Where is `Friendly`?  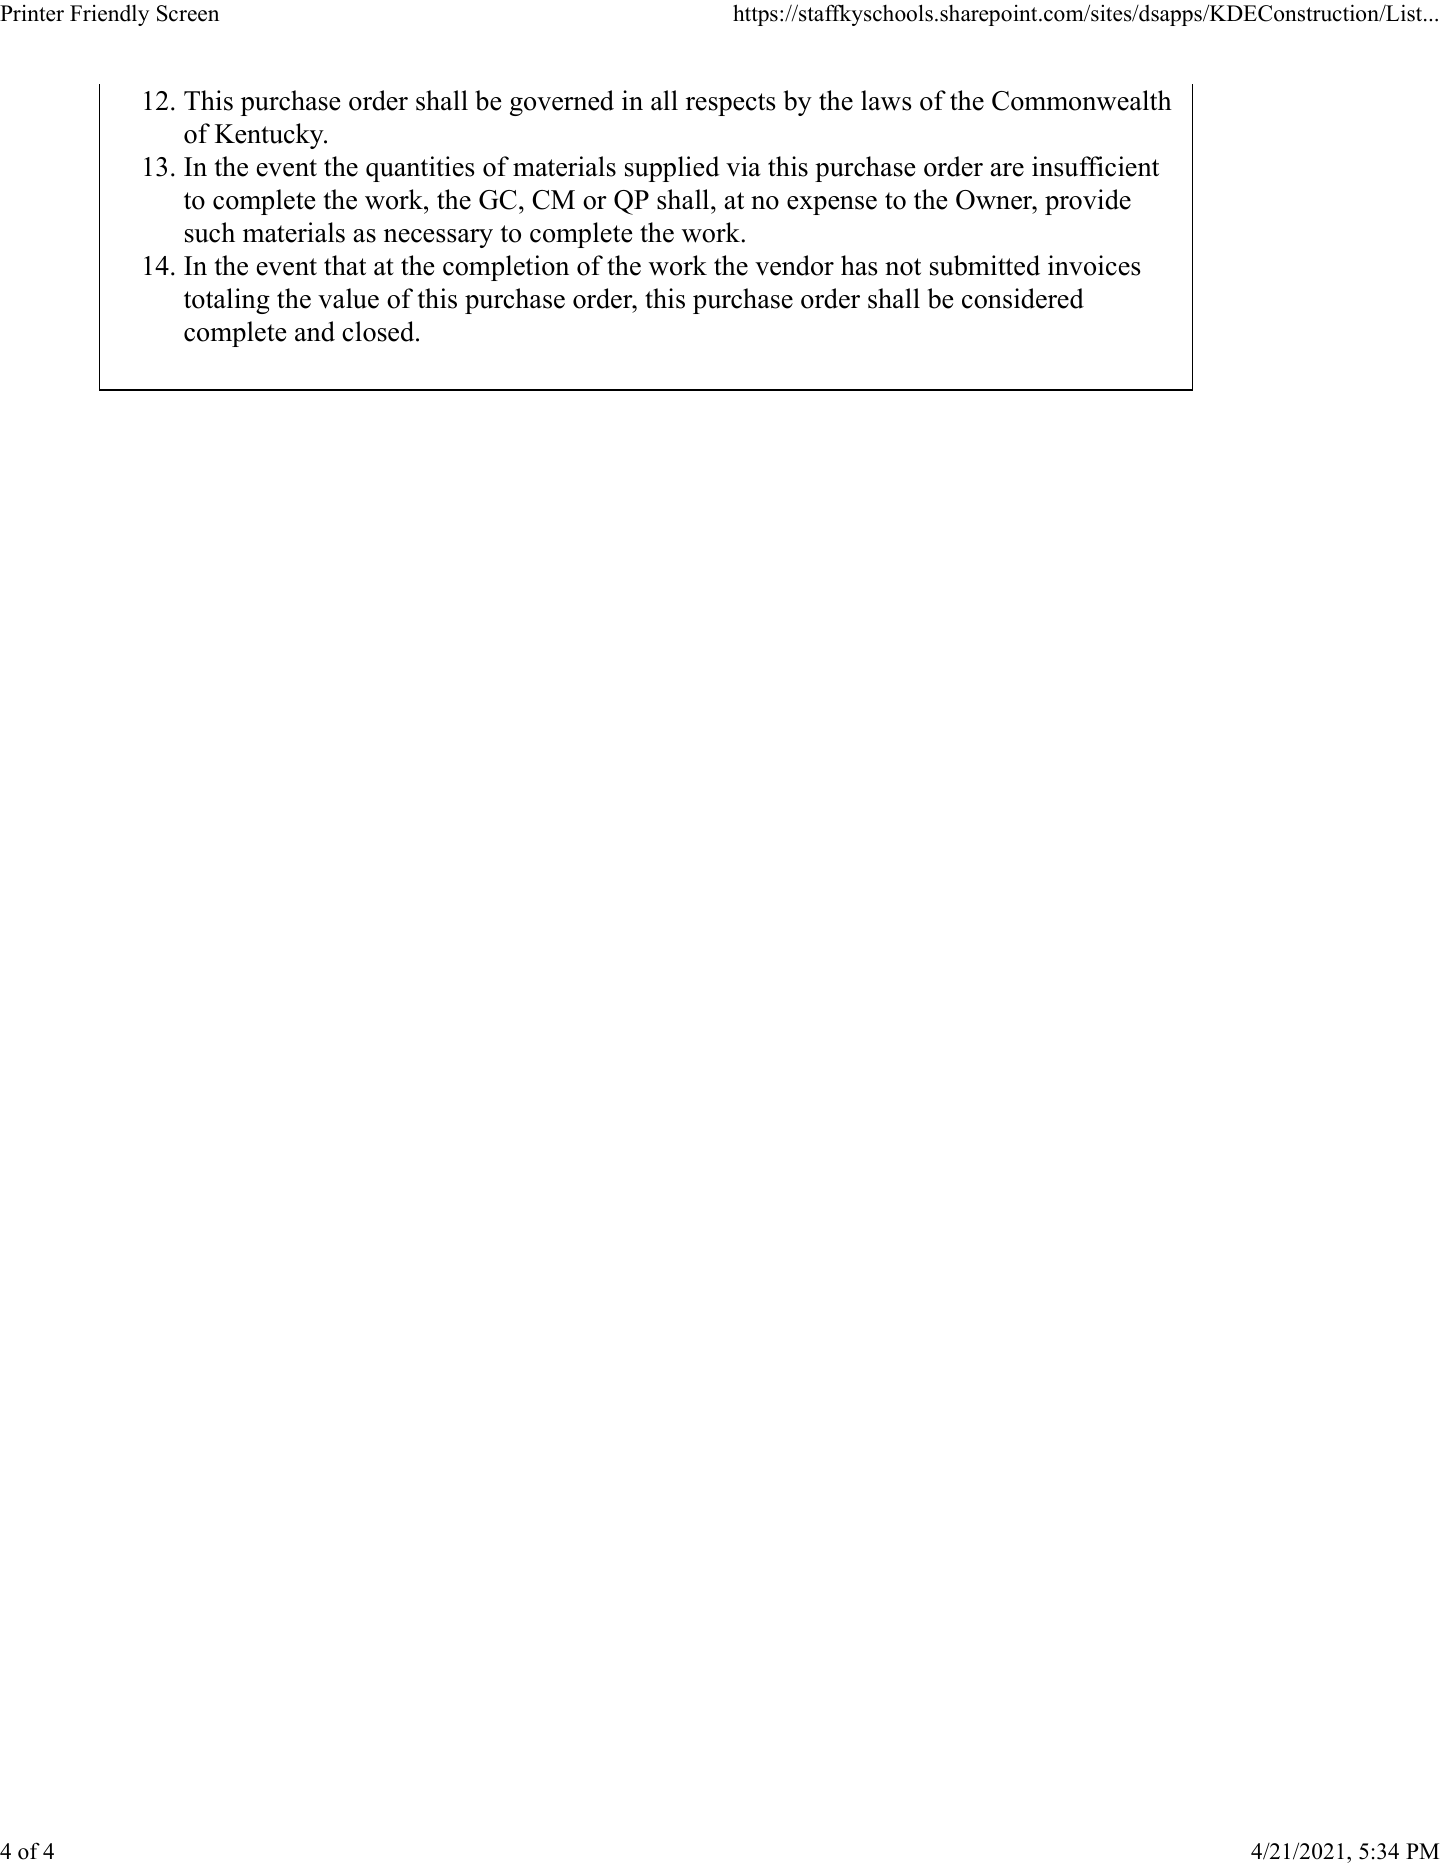 Friendly is located at coordinates (109, 15).
